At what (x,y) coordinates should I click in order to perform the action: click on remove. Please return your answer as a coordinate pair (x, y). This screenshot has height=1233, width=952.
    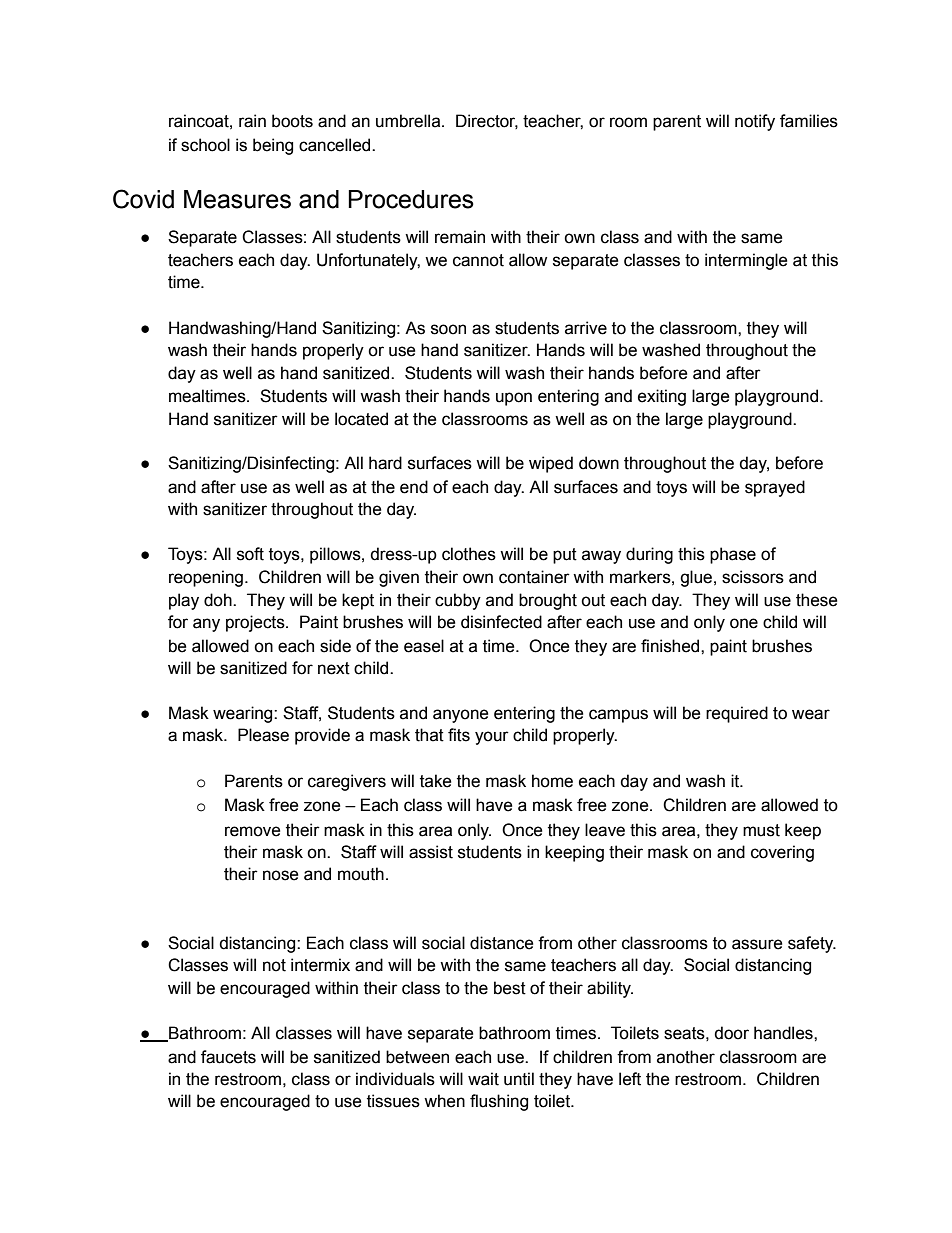
    Looking at the image, I should click on (253, 831).
